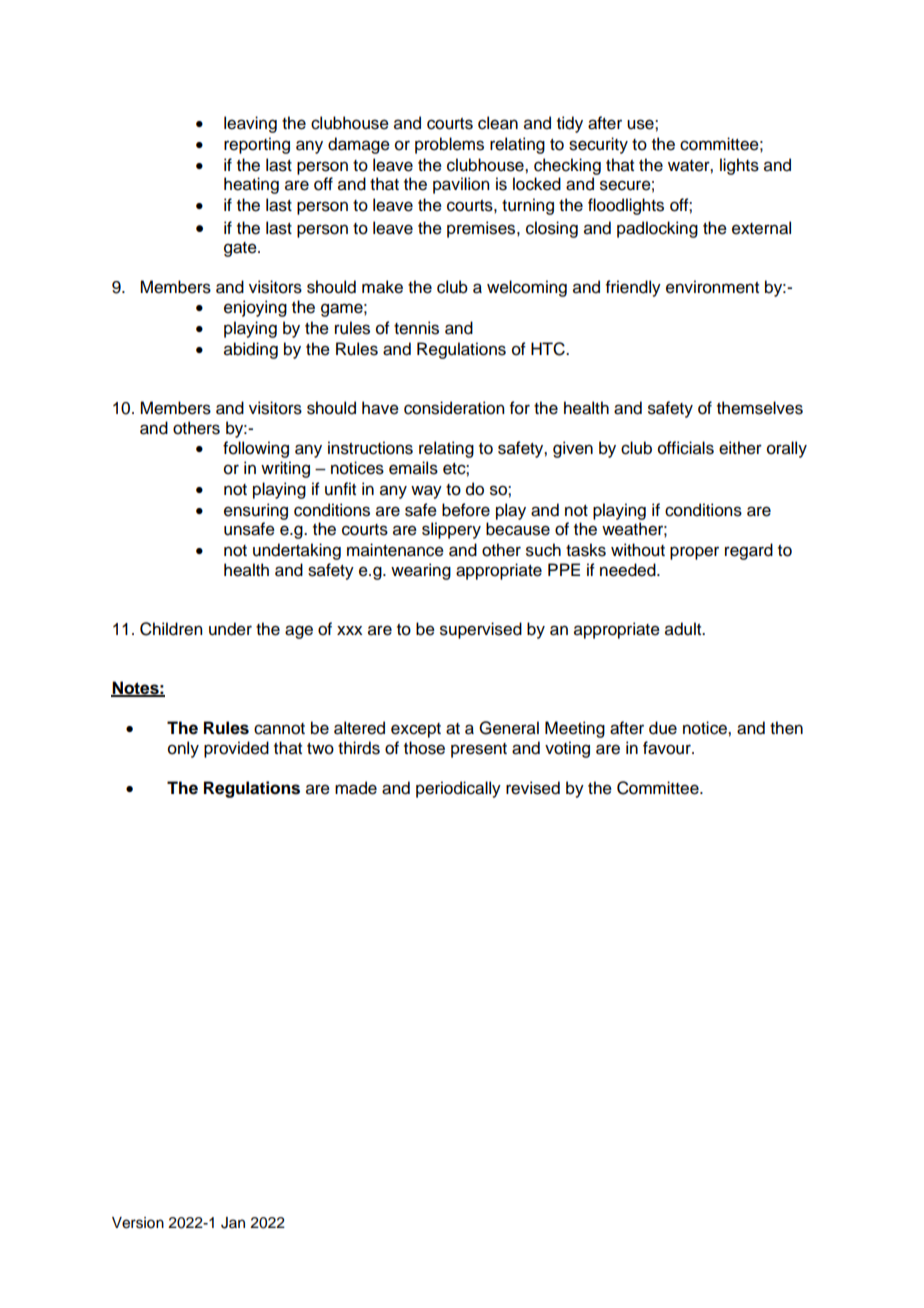  Describe the element at coordinates (171, 629) in the image. I see `Children` at that location.
